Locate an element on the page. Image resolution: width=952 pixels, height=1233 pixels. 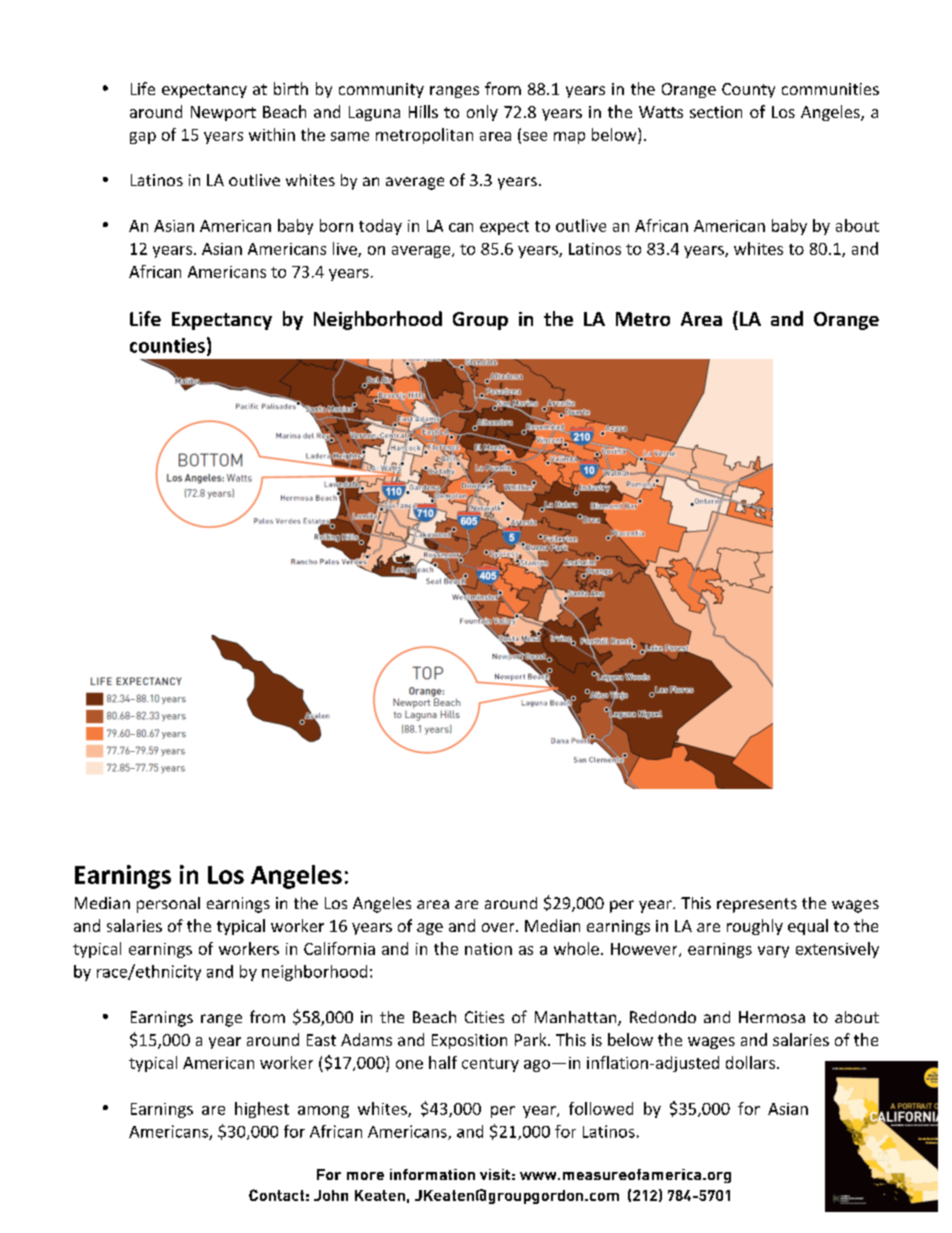
Newport is located at coordinates (223, 113).
